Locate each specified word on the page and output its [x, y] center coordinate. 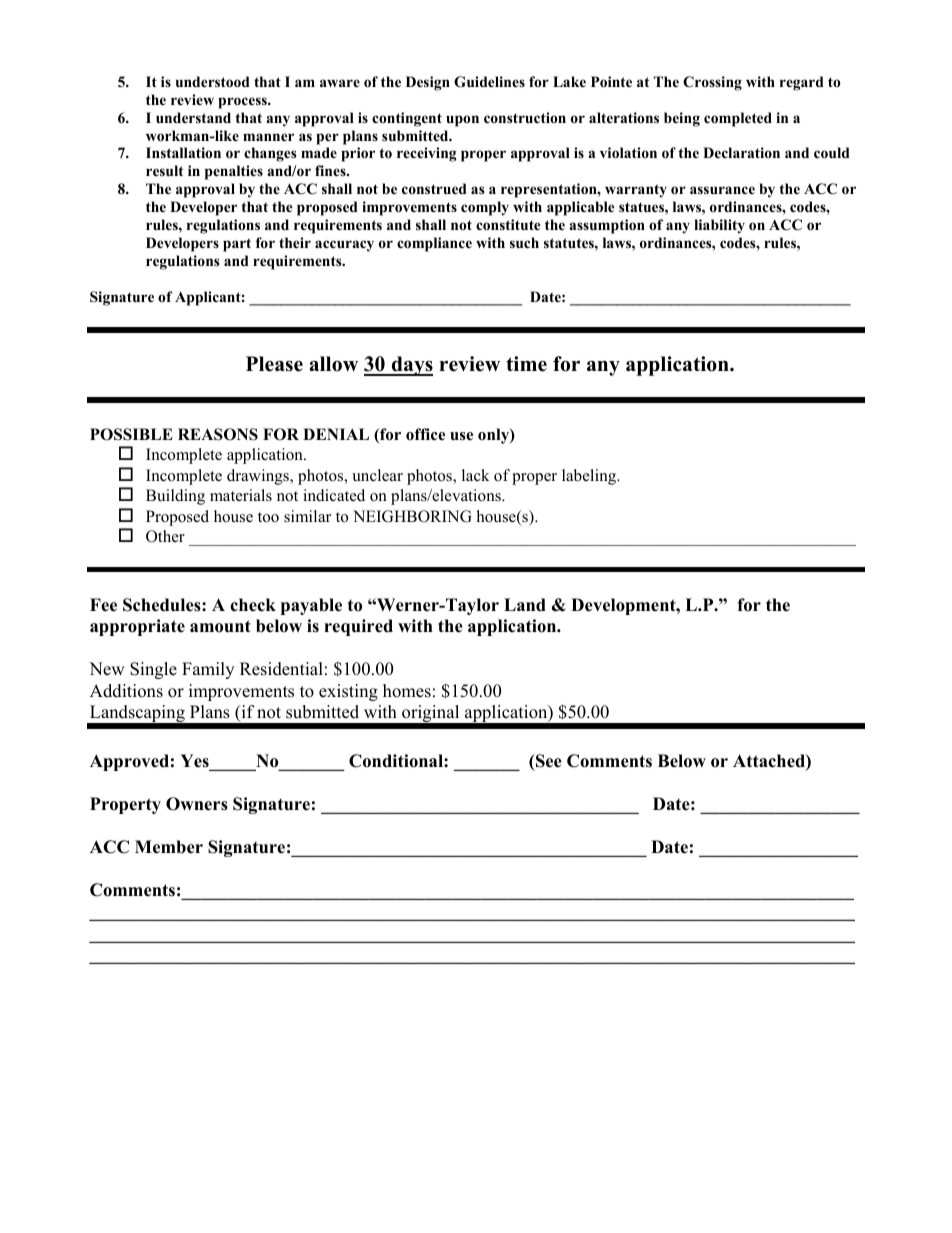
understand [193, 117]
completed [738, 119]
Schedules [163, 605]
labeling [590, 477]
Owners [197, 804]
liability [719, 226]
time [526, 364]
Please [274, 364]
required [358, 627]
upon [462, 121]
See [548, 761]
